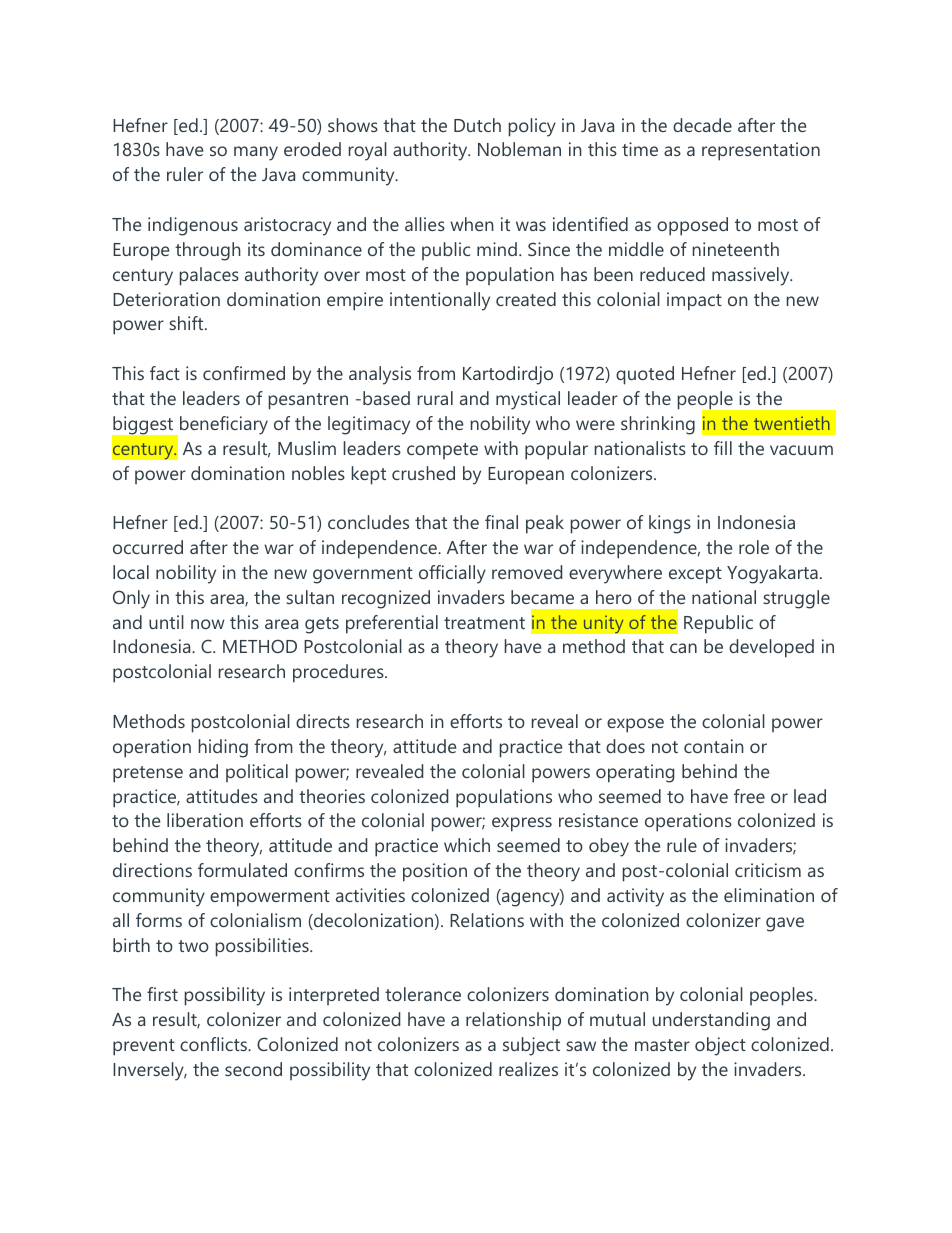 This screenshot has width=952, height=1233. Describe the element at coordinates (148, 547) in the screenshot. I see `occurred` at that location.
